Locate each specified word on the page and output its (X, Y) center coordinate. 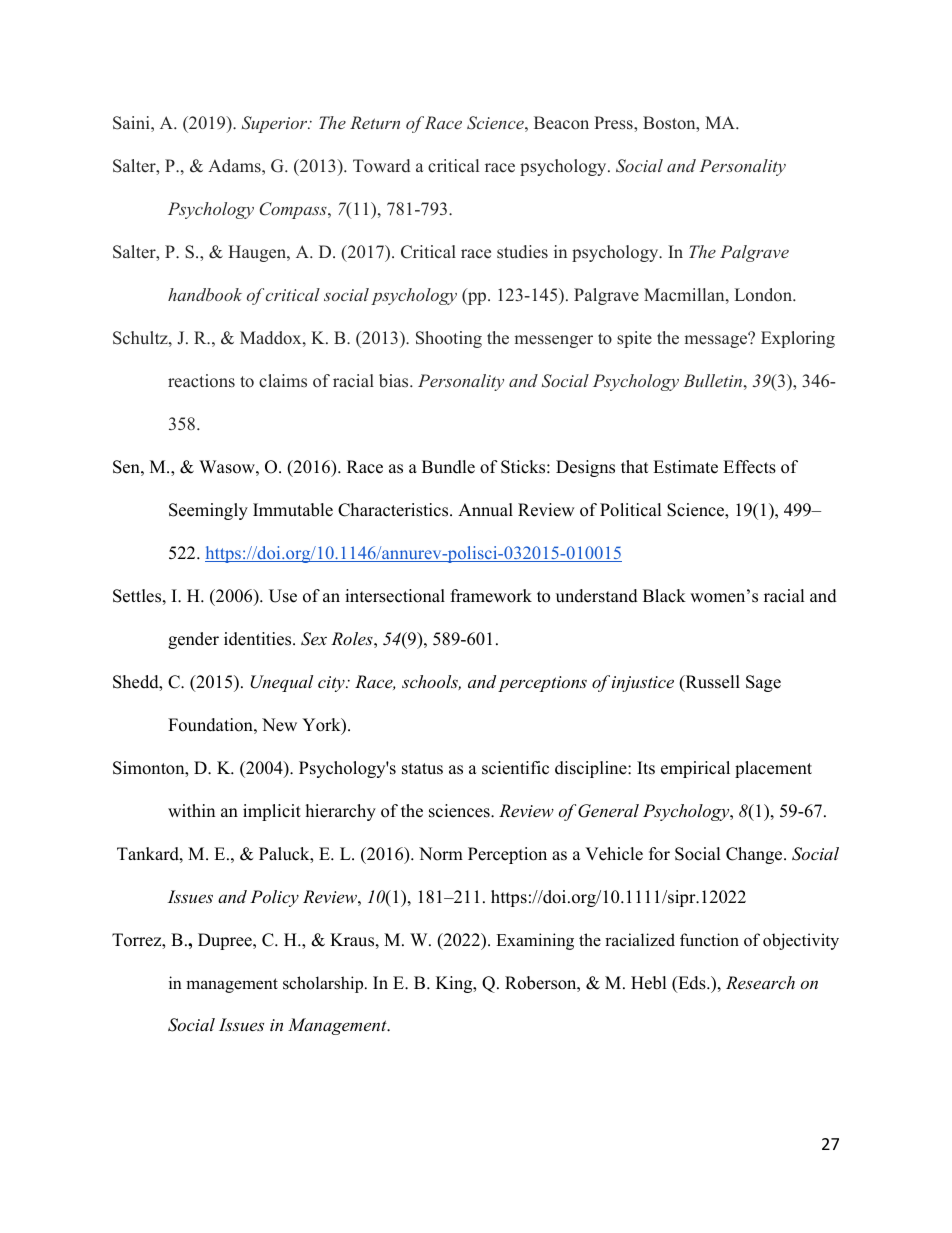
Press (614, 123)
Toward (381, 166)
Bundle (448, 467)
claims (283, 381)
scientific (515, 768)
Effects (749, 467)
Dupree (226, 941)
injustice (643, 684)
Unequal (281, 683)
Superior (276, 124)
